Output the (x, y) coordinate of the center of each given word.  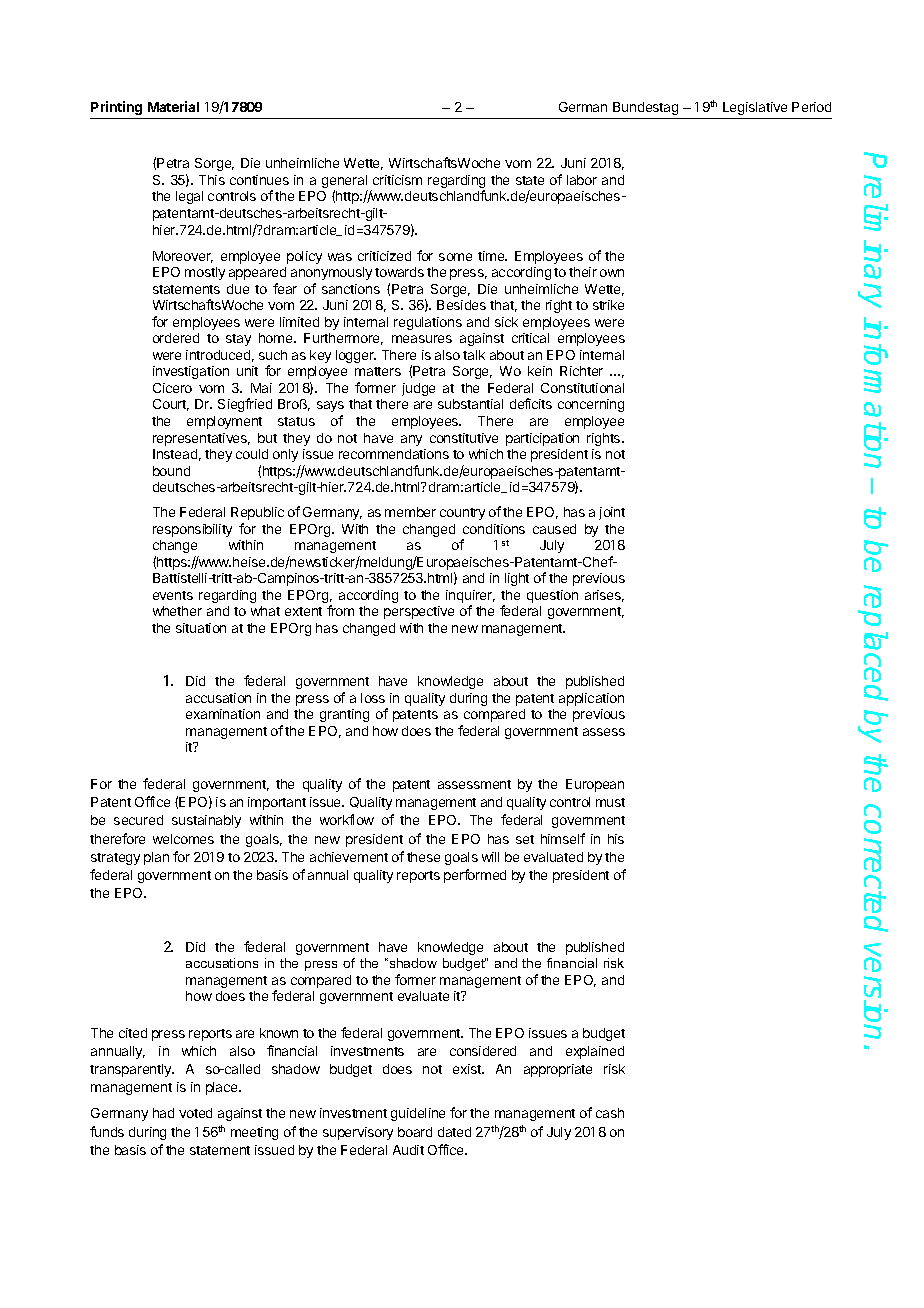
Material (173, 106)
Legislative (755, 108)
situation (201, 628)
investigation (191, 372)
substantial (470, 404)
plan (156, 858)
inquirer (470, 598)
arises (604, 596)
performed (475, 876)
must (610, 802)
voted (195, 1113)
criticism (397, 180)
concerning (591, 405)
